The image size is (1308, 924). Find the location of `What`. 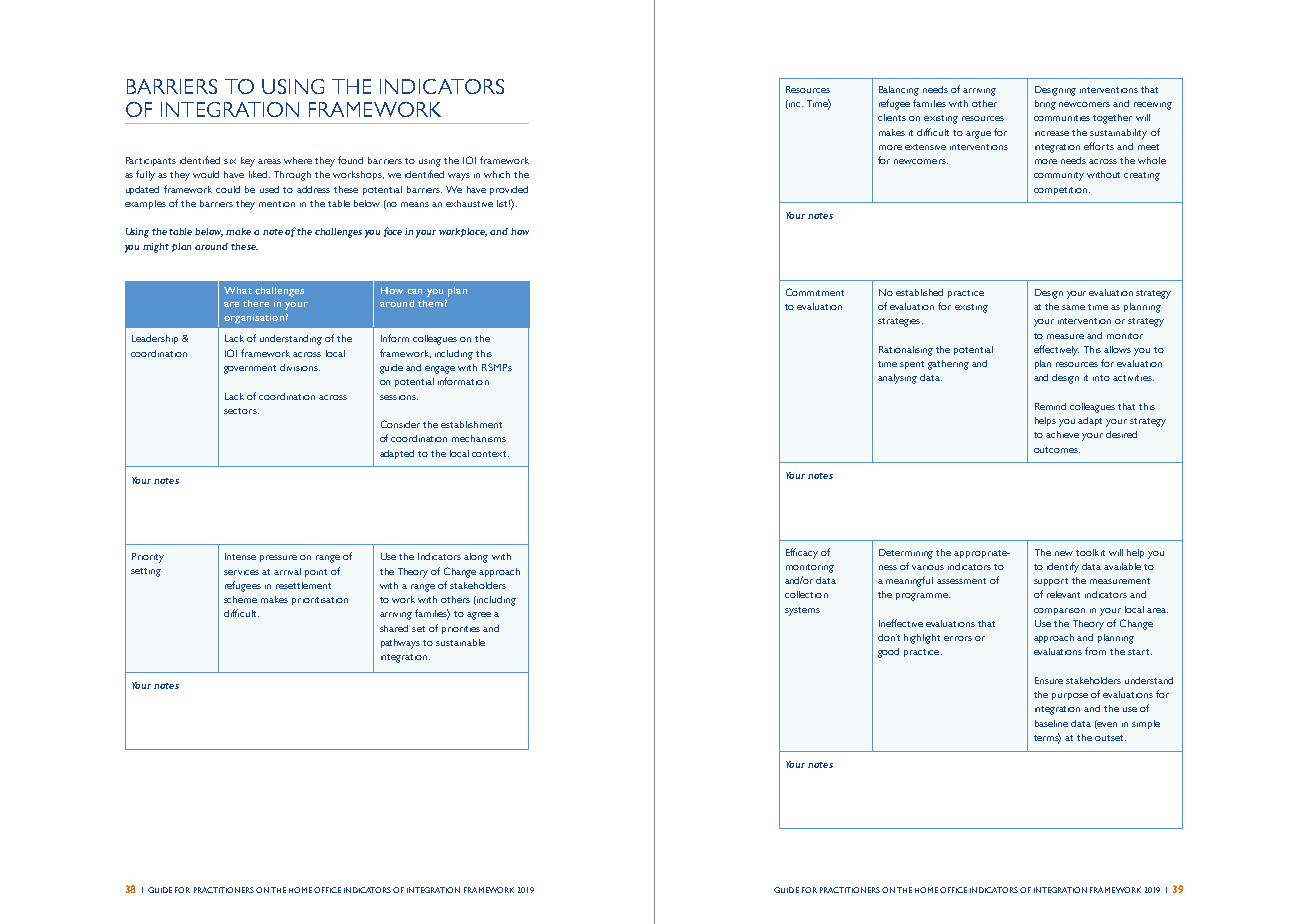

What is located at coordinates (238, 290).
